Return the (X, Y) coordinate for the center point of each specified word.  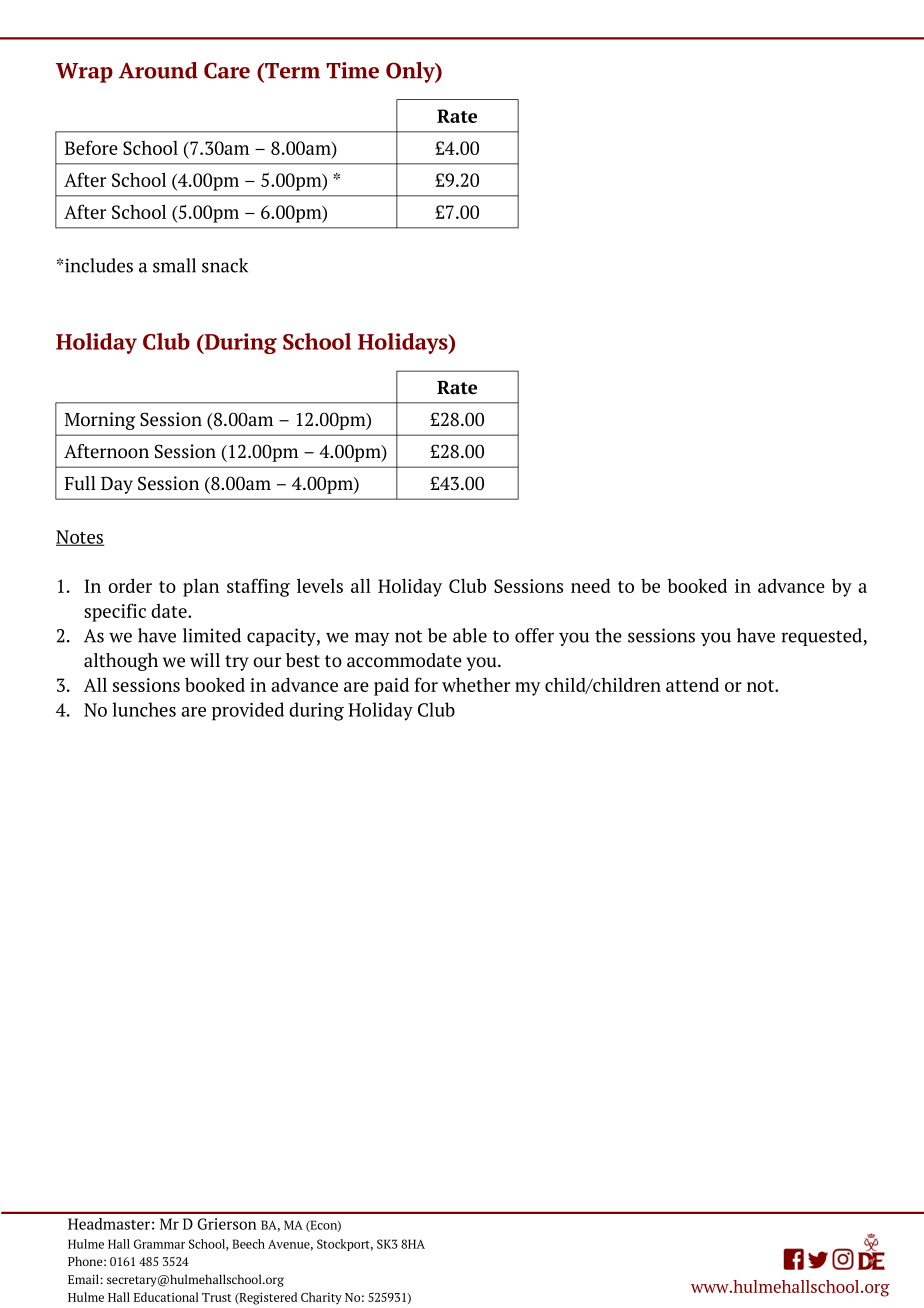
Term (291, 71)
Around (158, 70)
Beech (248, 1244)
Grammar (159, 1244)
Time (352, 70)
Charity (321, 1298)
